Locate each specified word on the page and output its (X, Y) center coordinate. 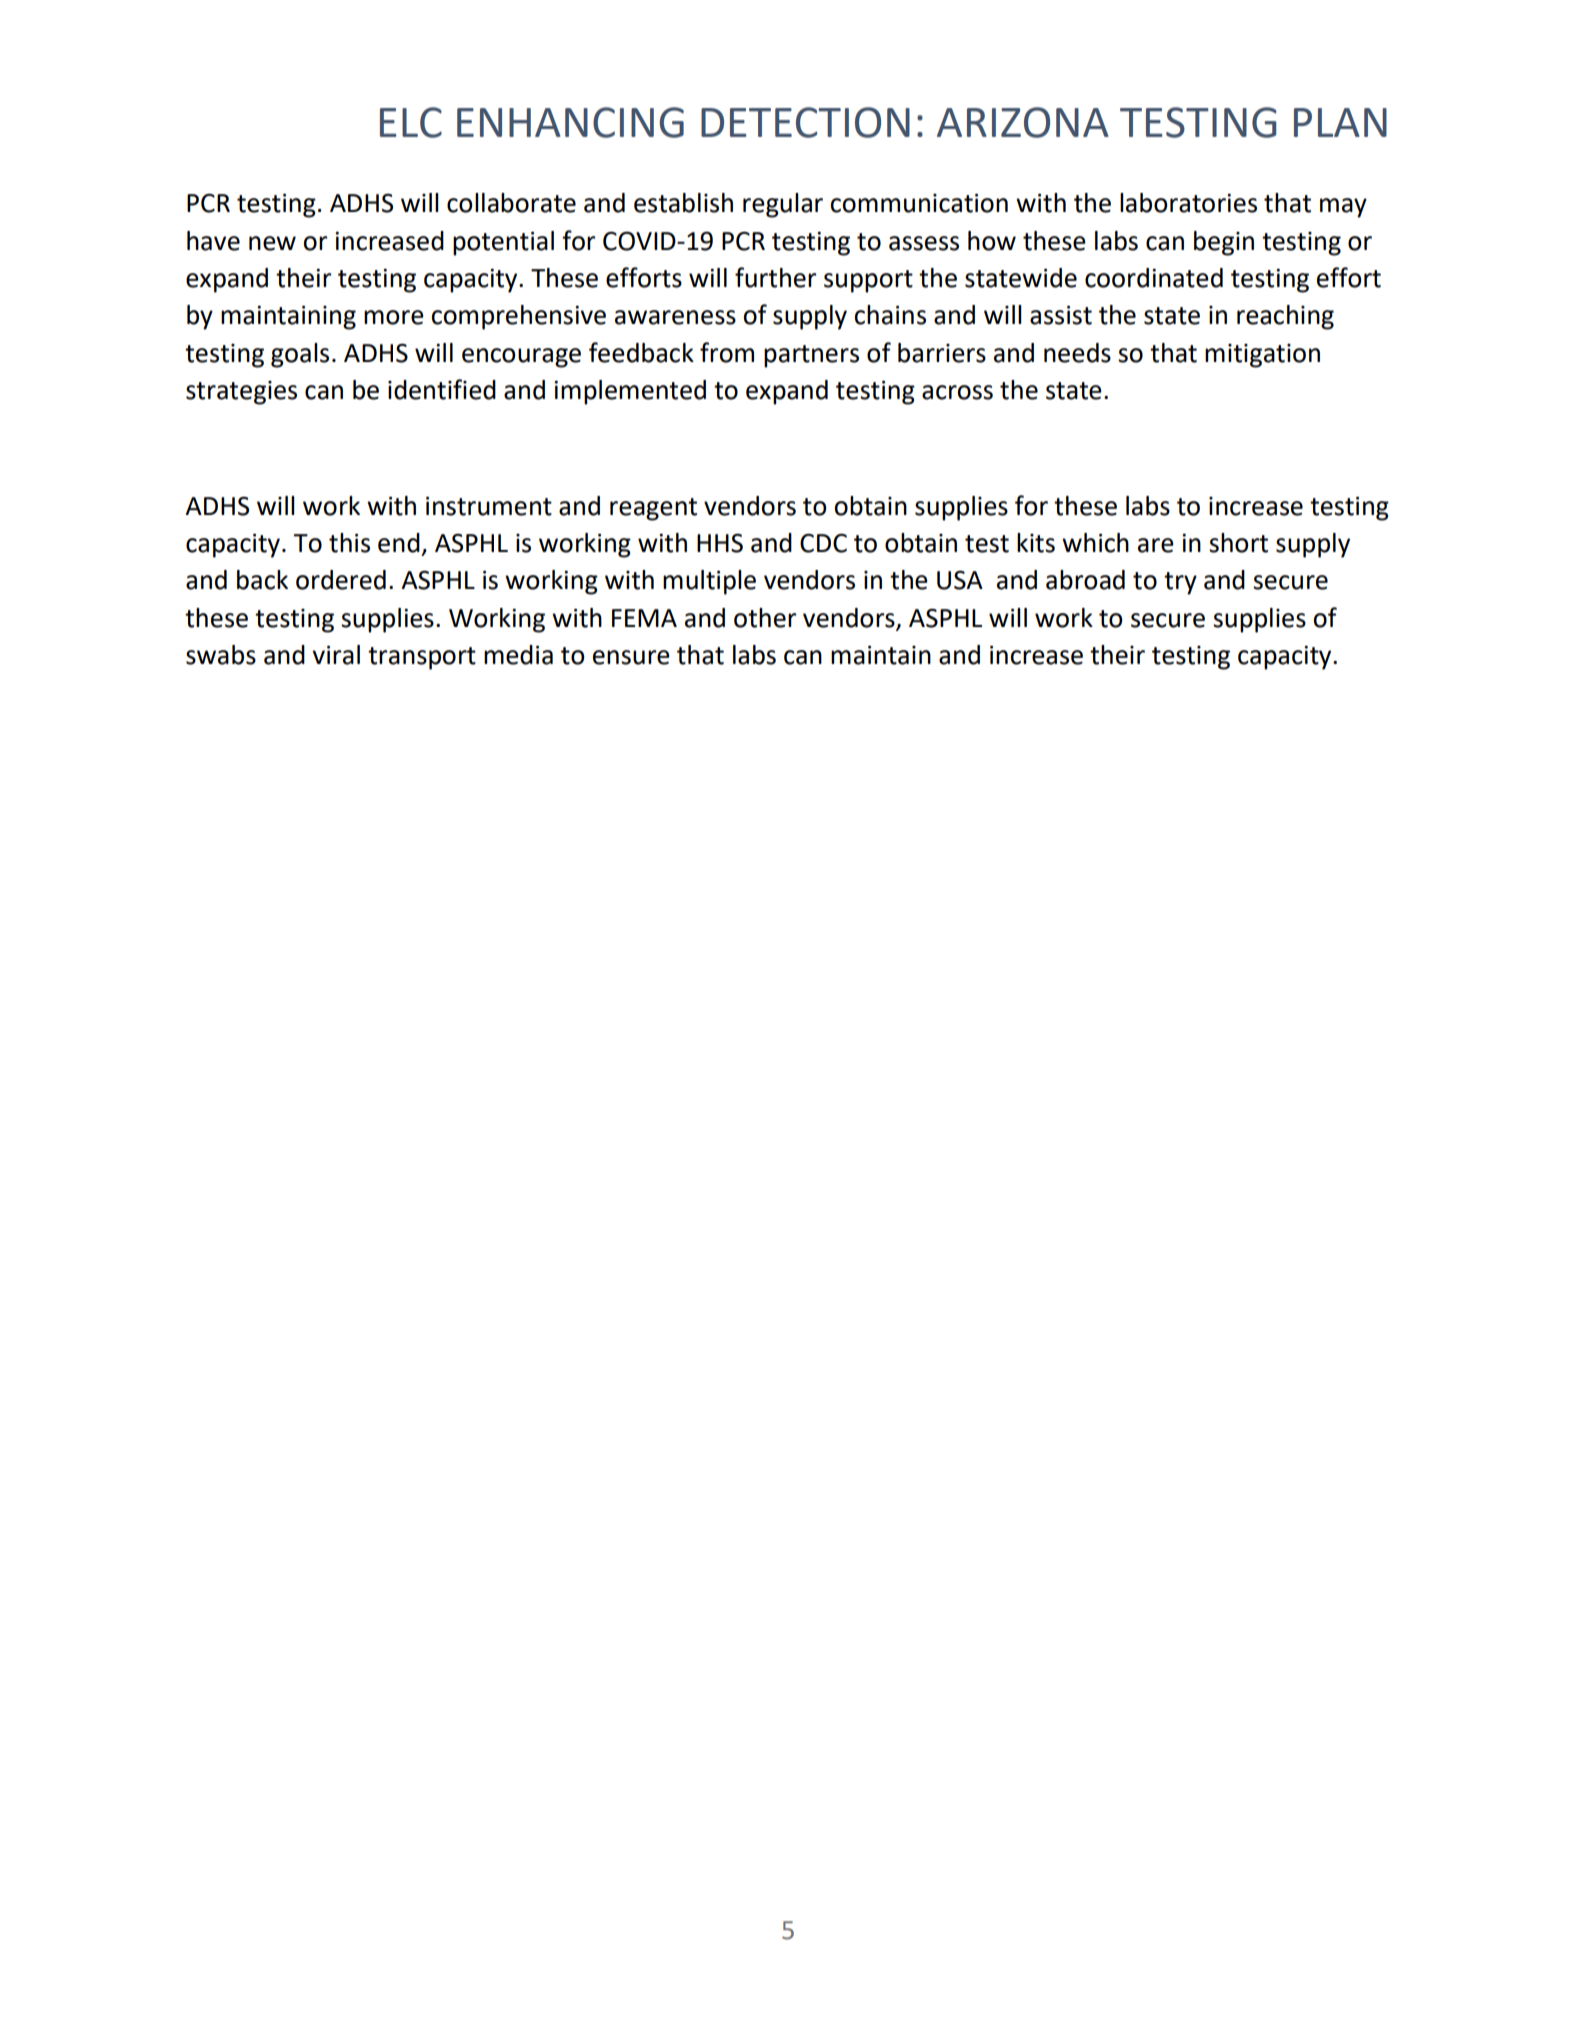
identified (442, 389)
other (765, 618)
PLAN (1340, 122)
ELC (411, 122)
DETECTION (805, 122)
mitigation (1262, 356)
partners (811, 356)
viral (336, 655)
